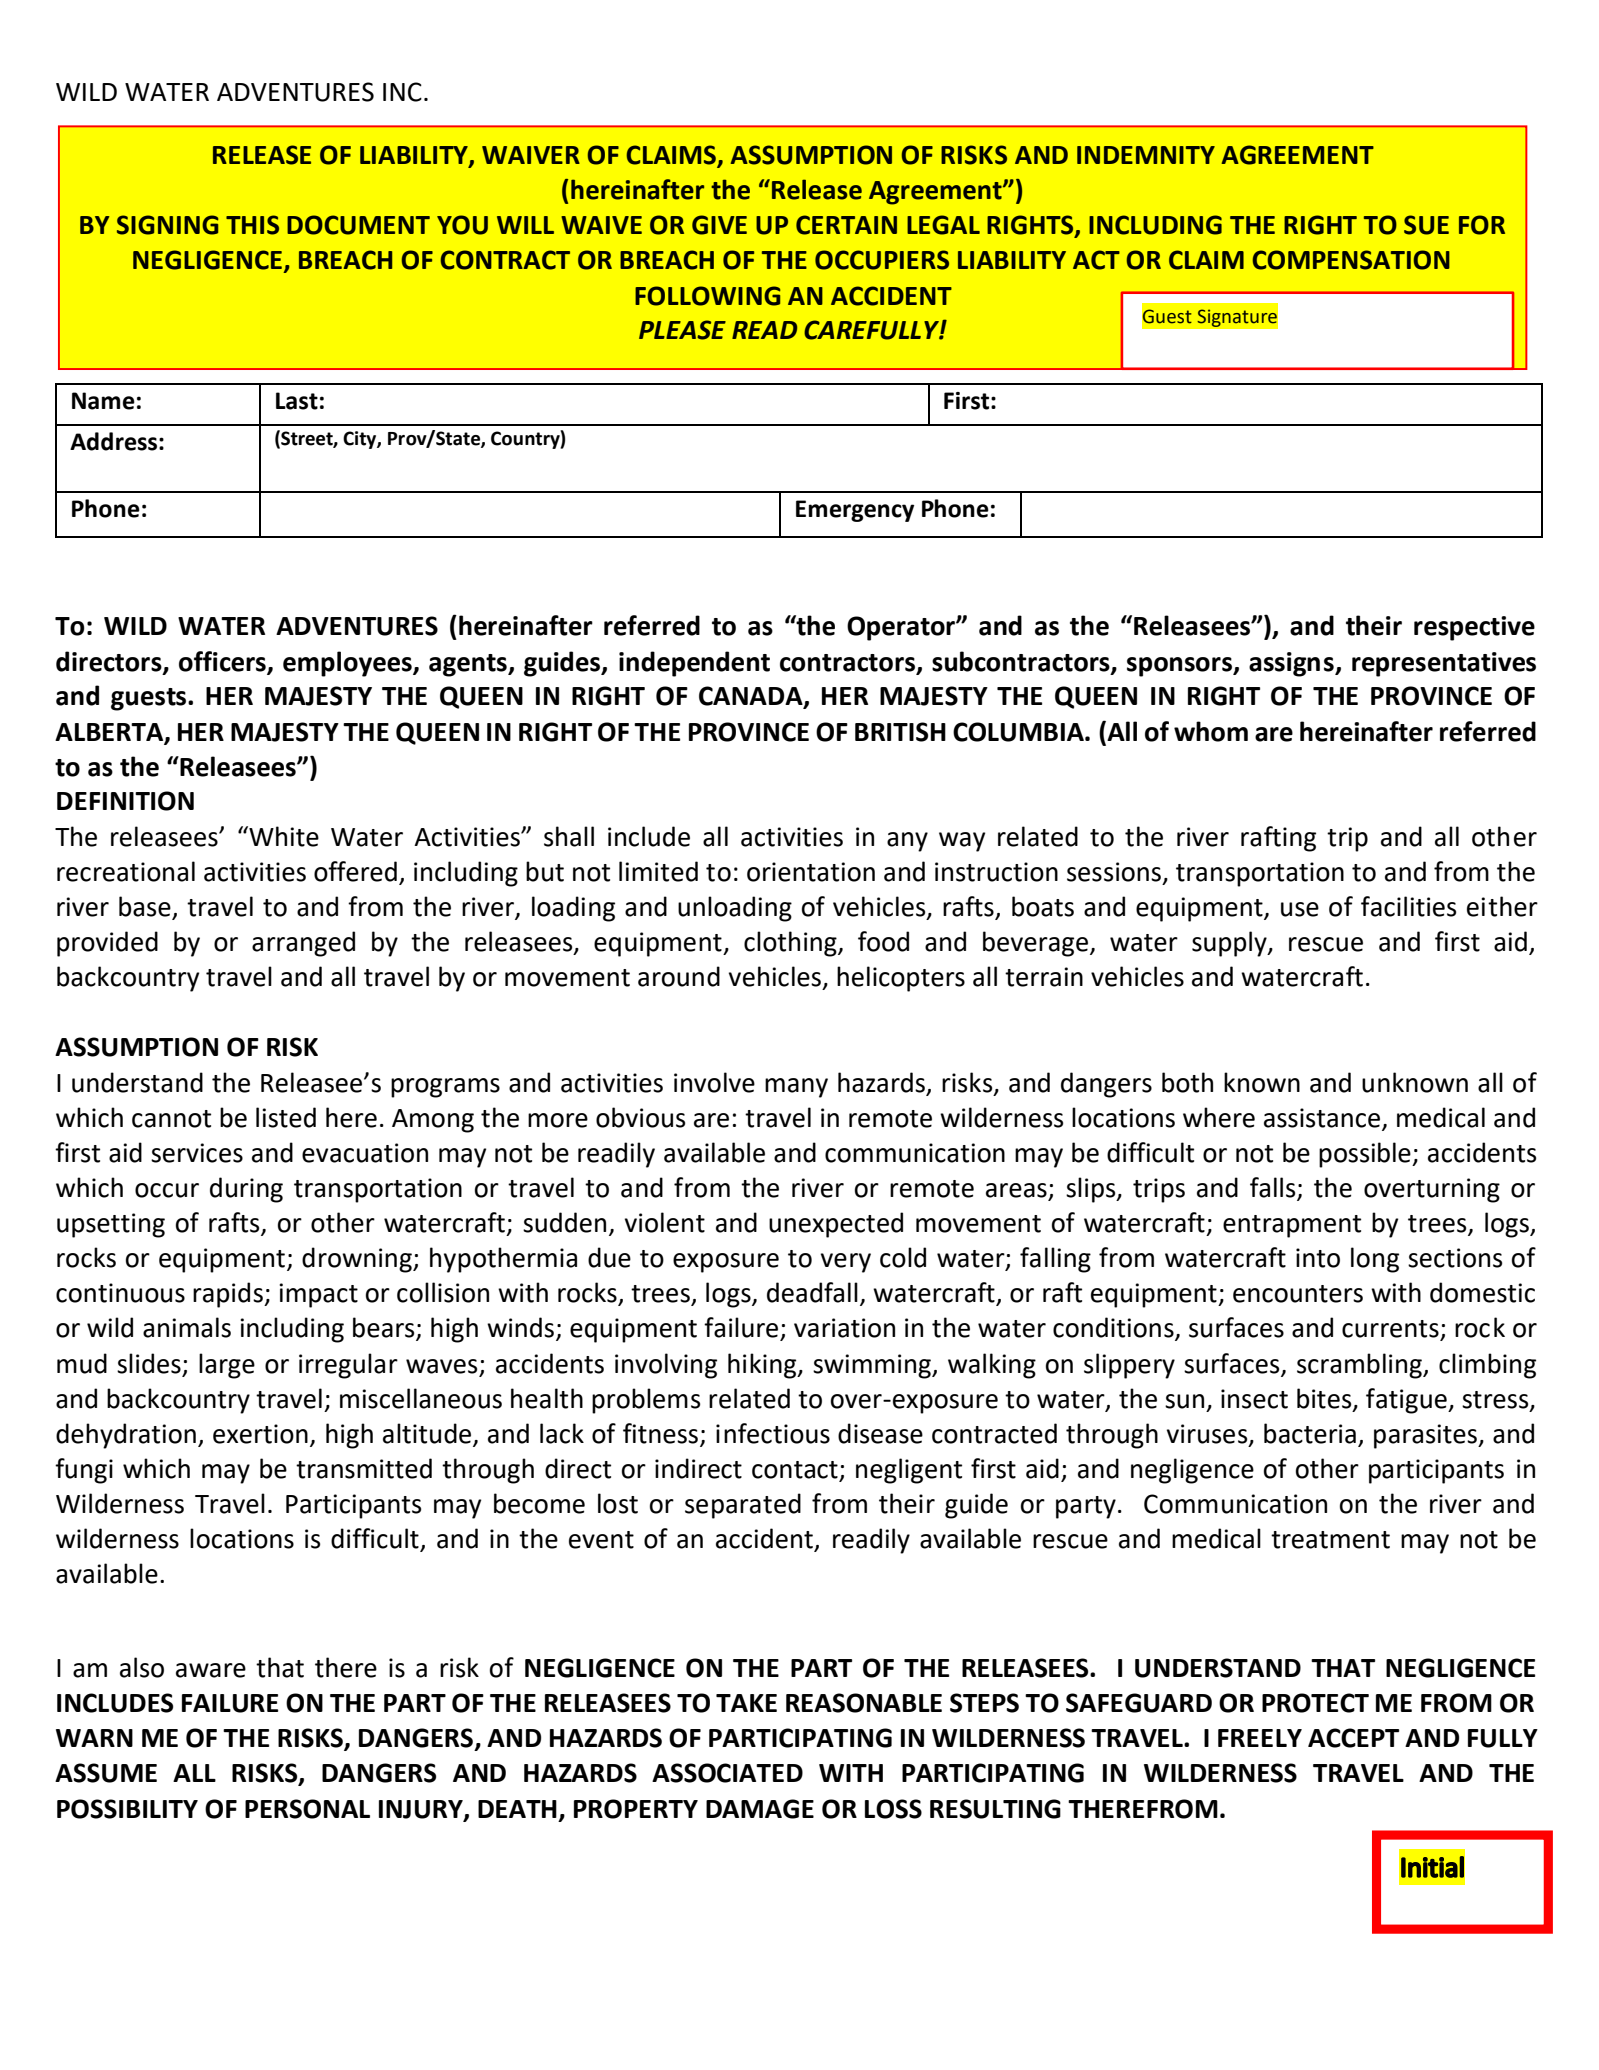 This image has height=2070, width=1599. Describe the element at coordinates (1360, 1366) in the image. I see `scrambling` at that location.
